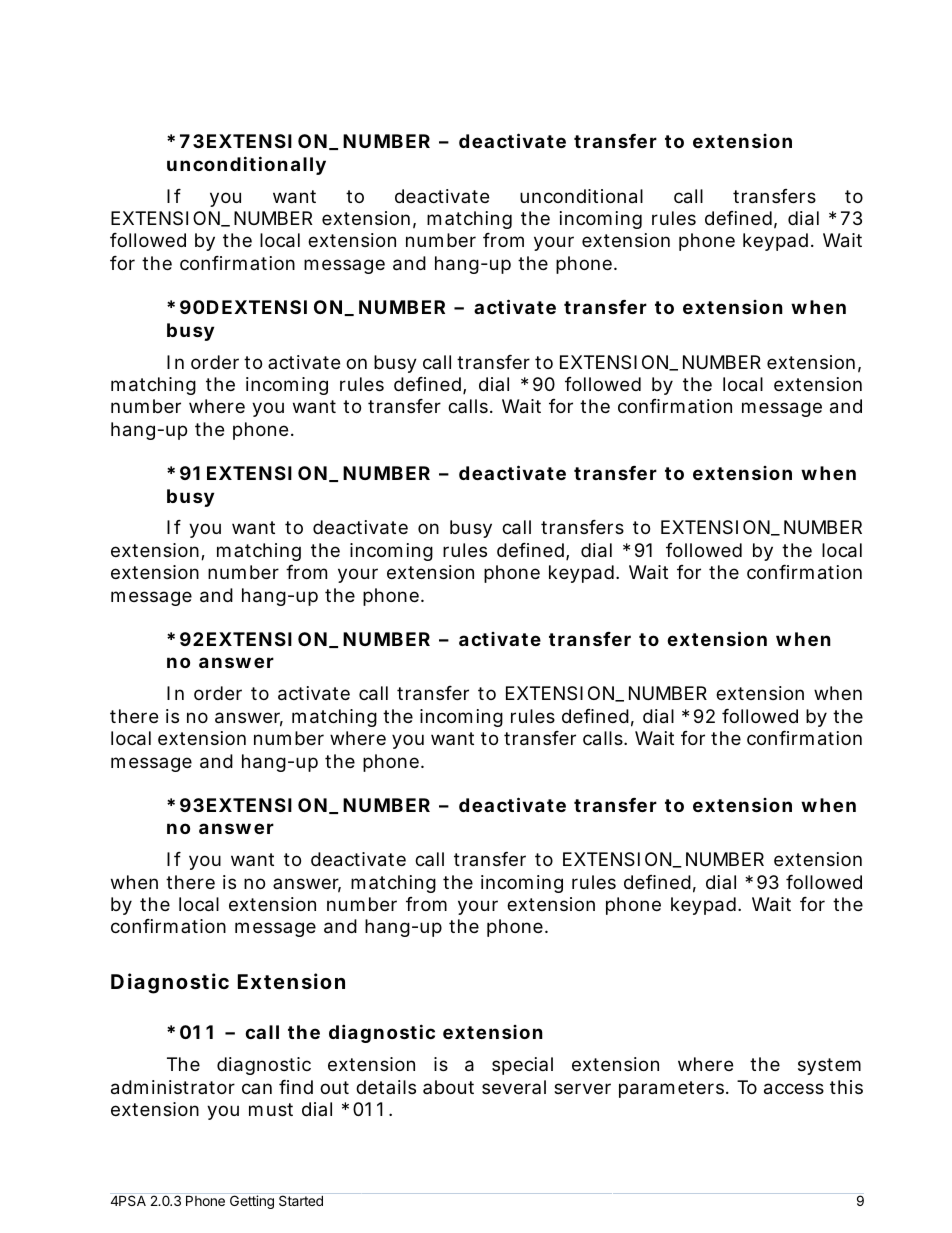 The width and height of the document is (952, 1233). Describe the element at coordinates (673, 1089) in the document. I see `parameters` at that location.
